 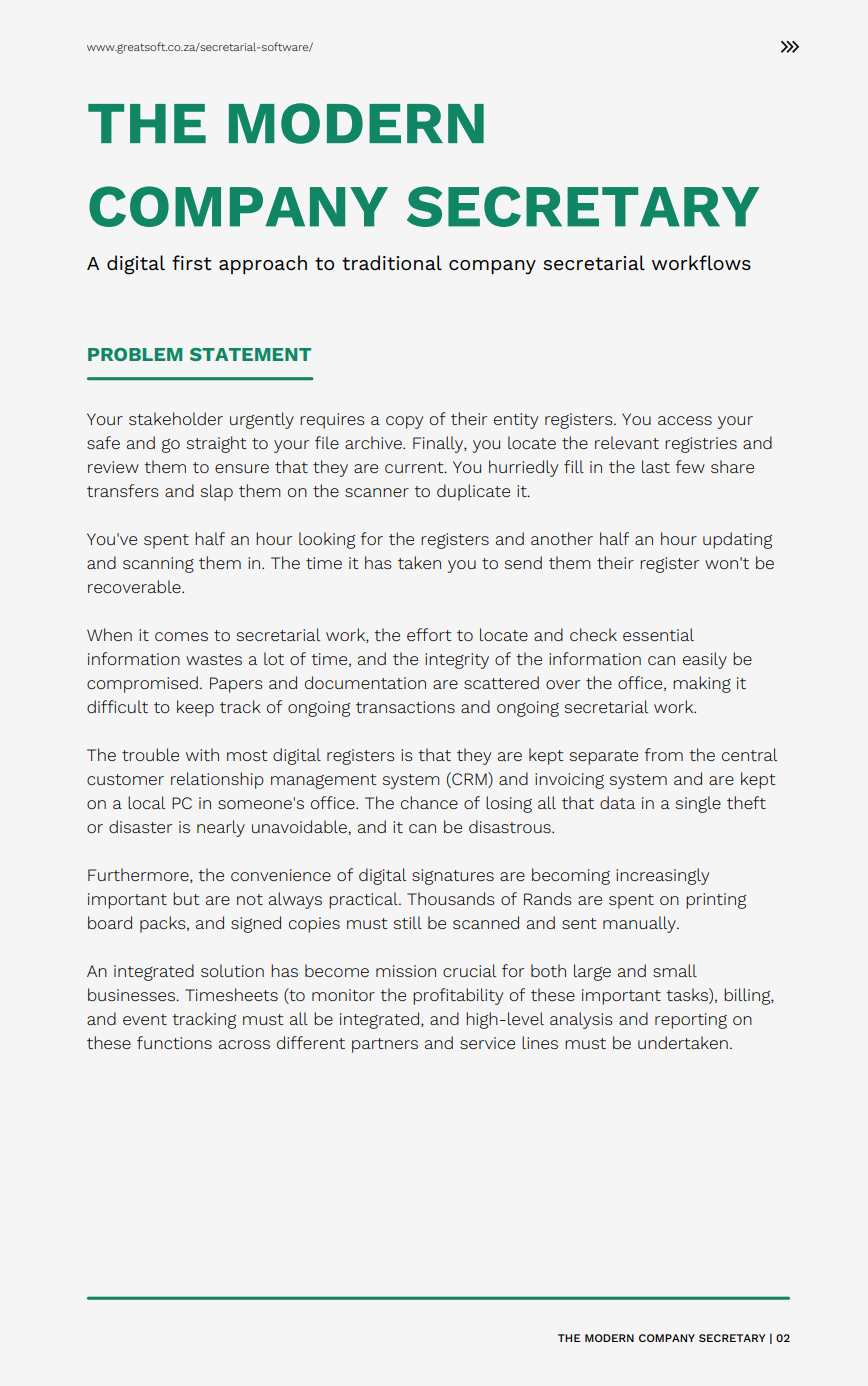 What do you see at coordinates (663, 754) in the screenshot?
I see `from` at bounding box center [663, 754].
